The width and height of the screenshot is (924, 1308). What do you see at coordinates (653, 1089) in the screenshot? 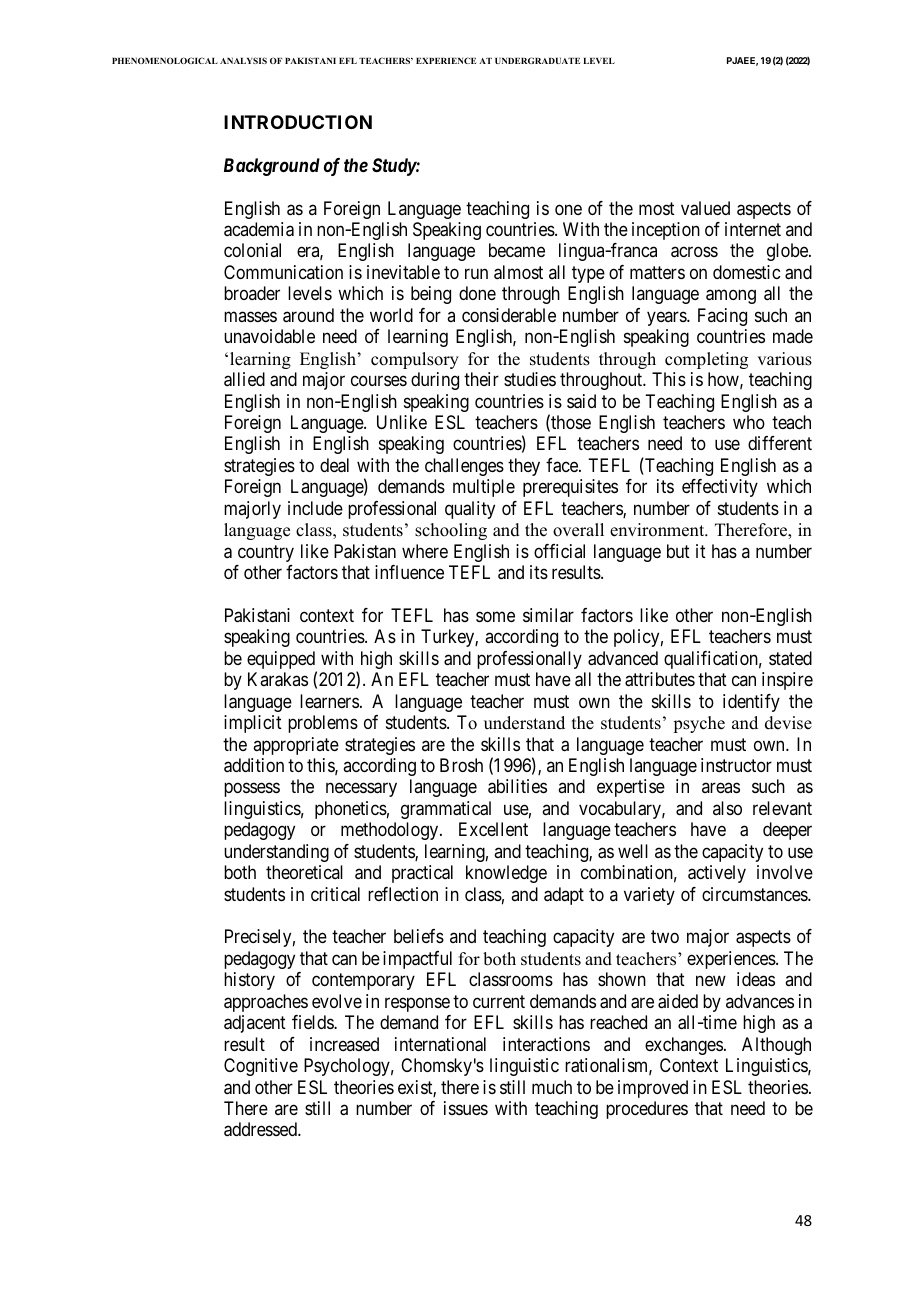
I see `improved` at bounding box center [653, 1089].
